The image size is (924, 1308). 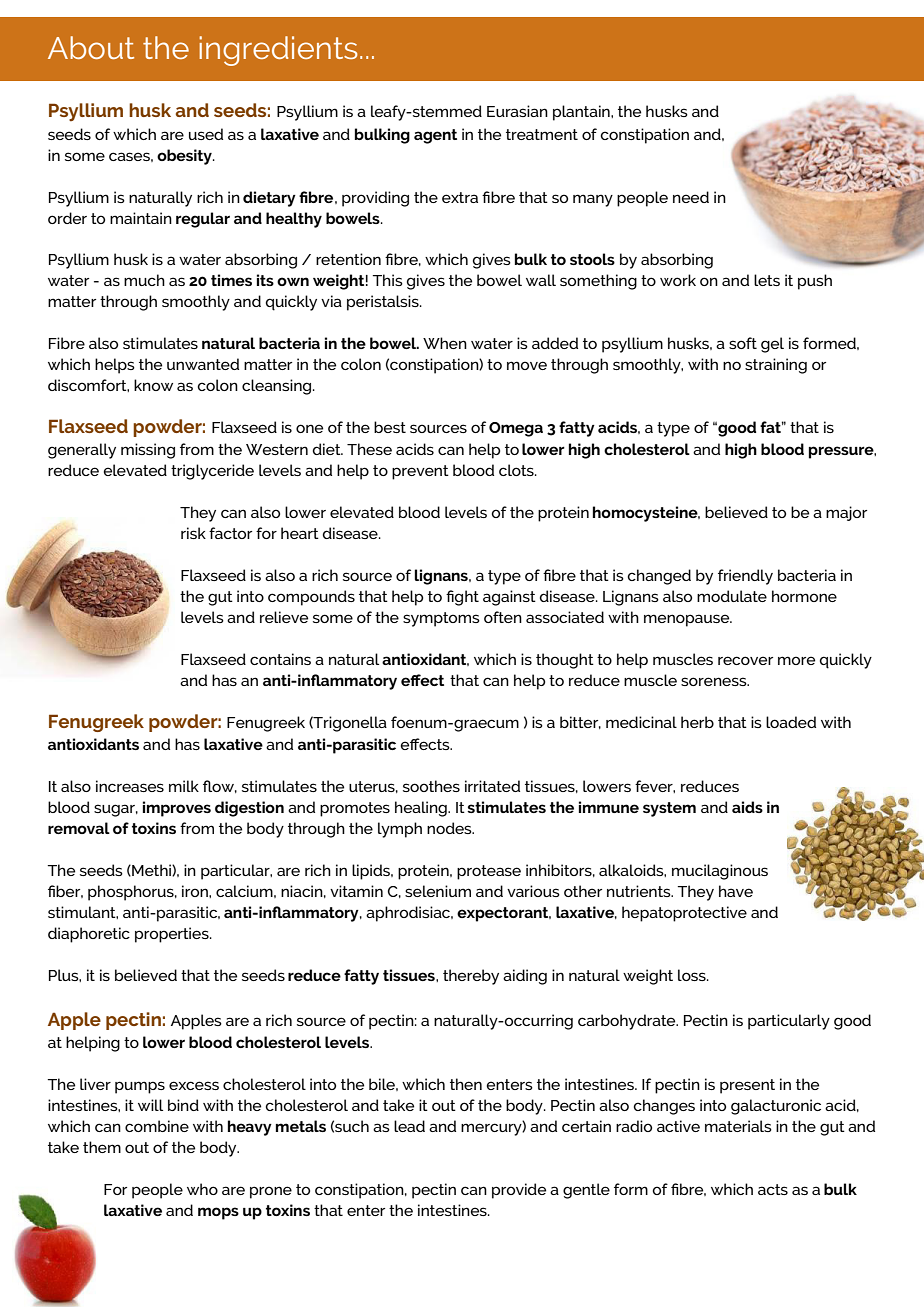 What do you see at coordinates (284, 617) in the image?
I see `relieve` at bounding box center [284, 617].
